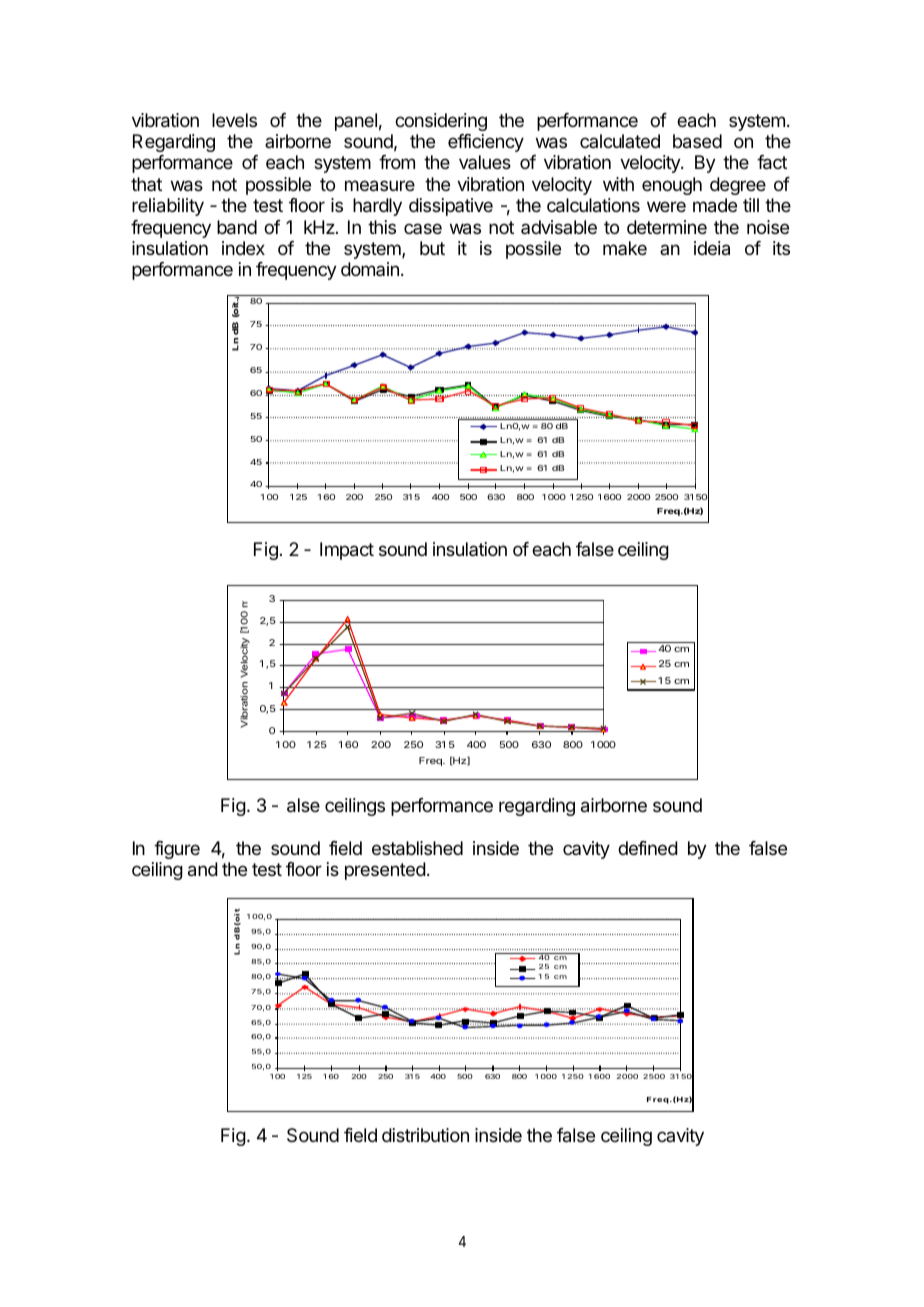 This page has width=924, height=1307. Describe the element at coordinates (648, 848) in the page. I see `defined` at that location.
